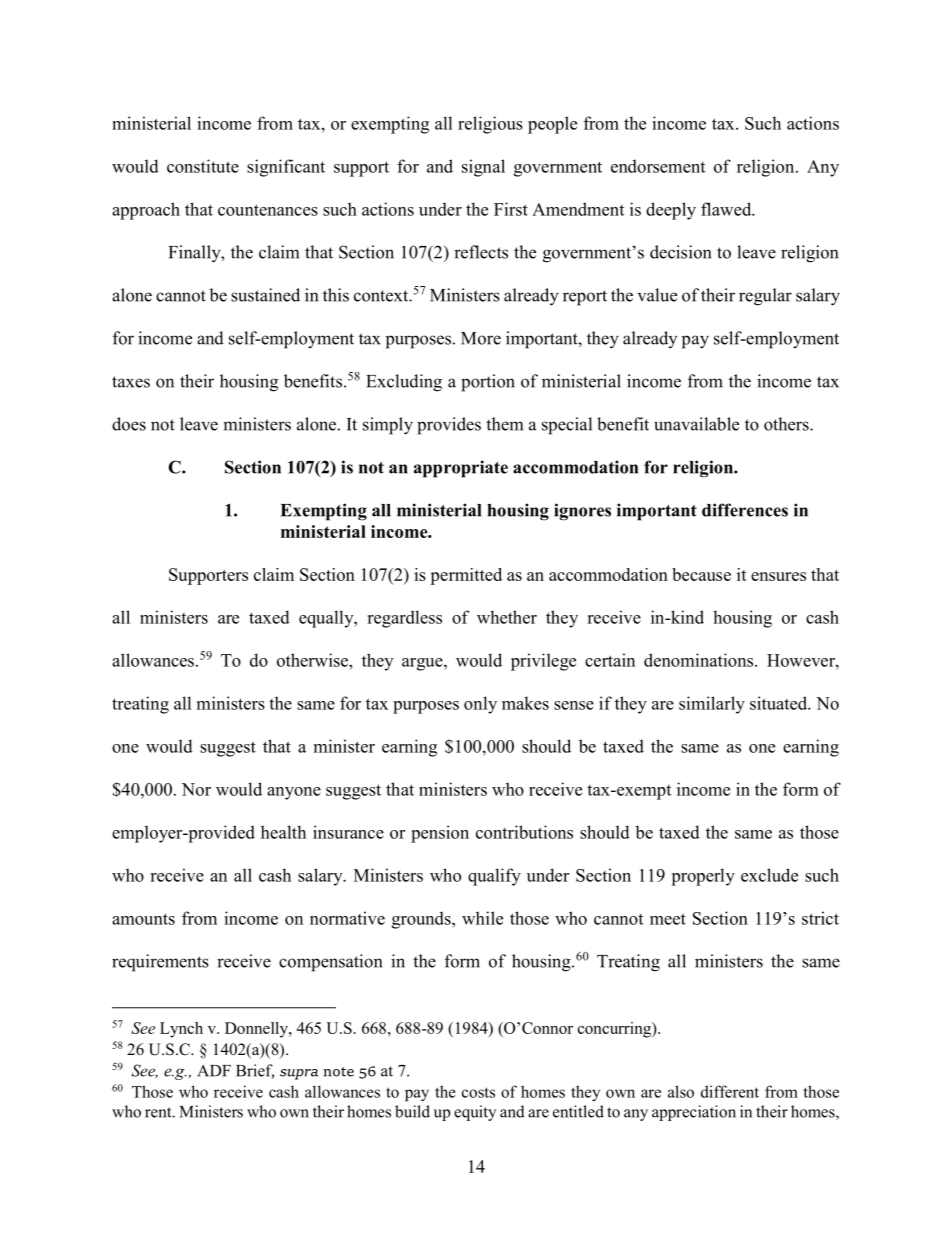 The image size is (952, 1233). I want to click on unavailable, so click(696, 424).
